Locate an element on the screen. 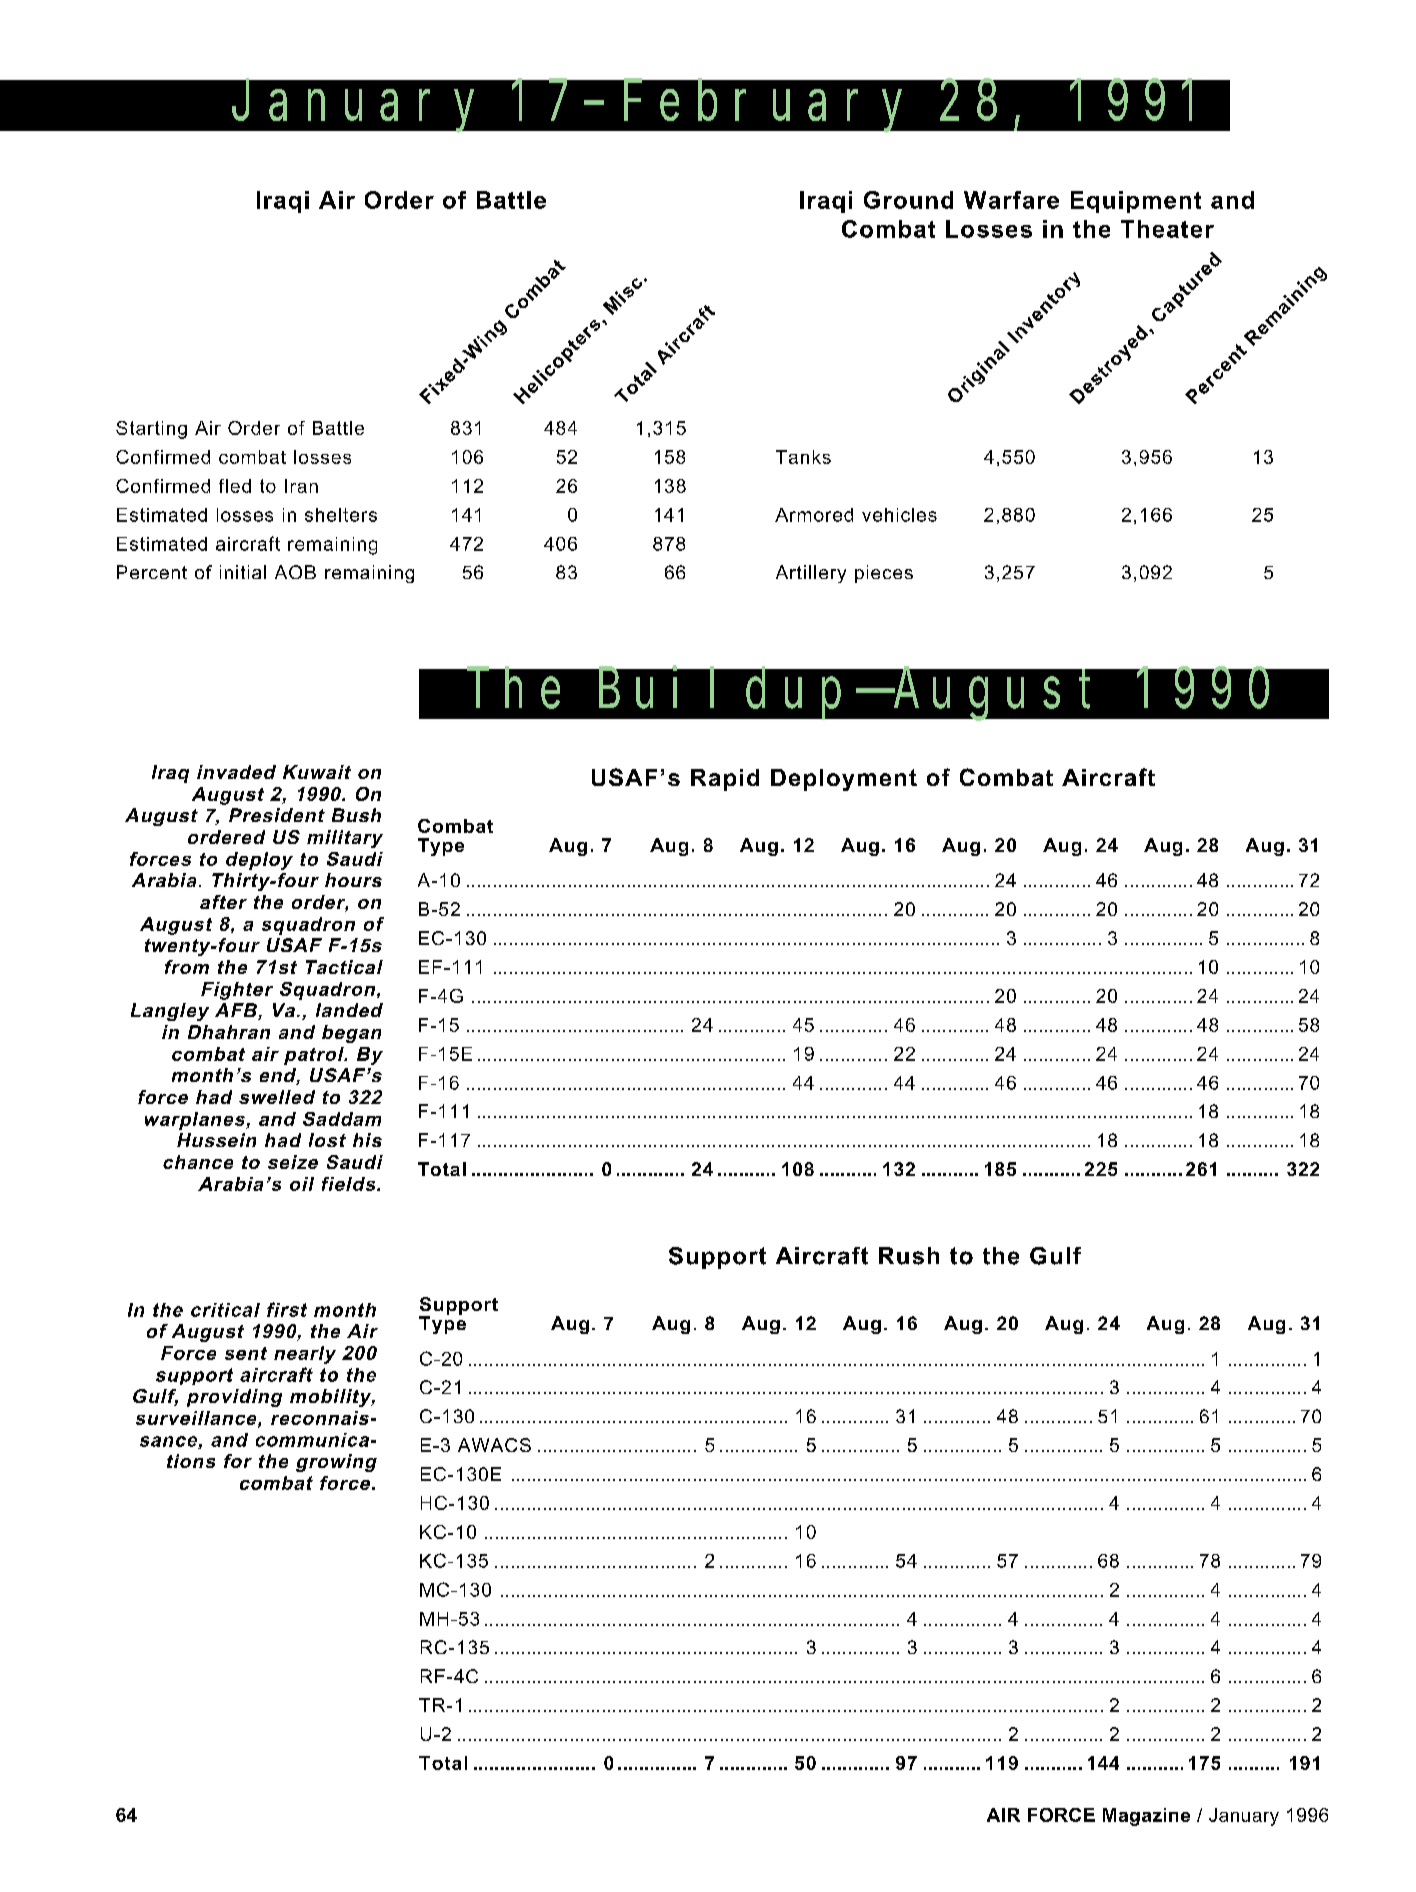 Image resolution: width=1416 pixels, height=1892 pixels. Rush is located at coordinates (909, 1256).
